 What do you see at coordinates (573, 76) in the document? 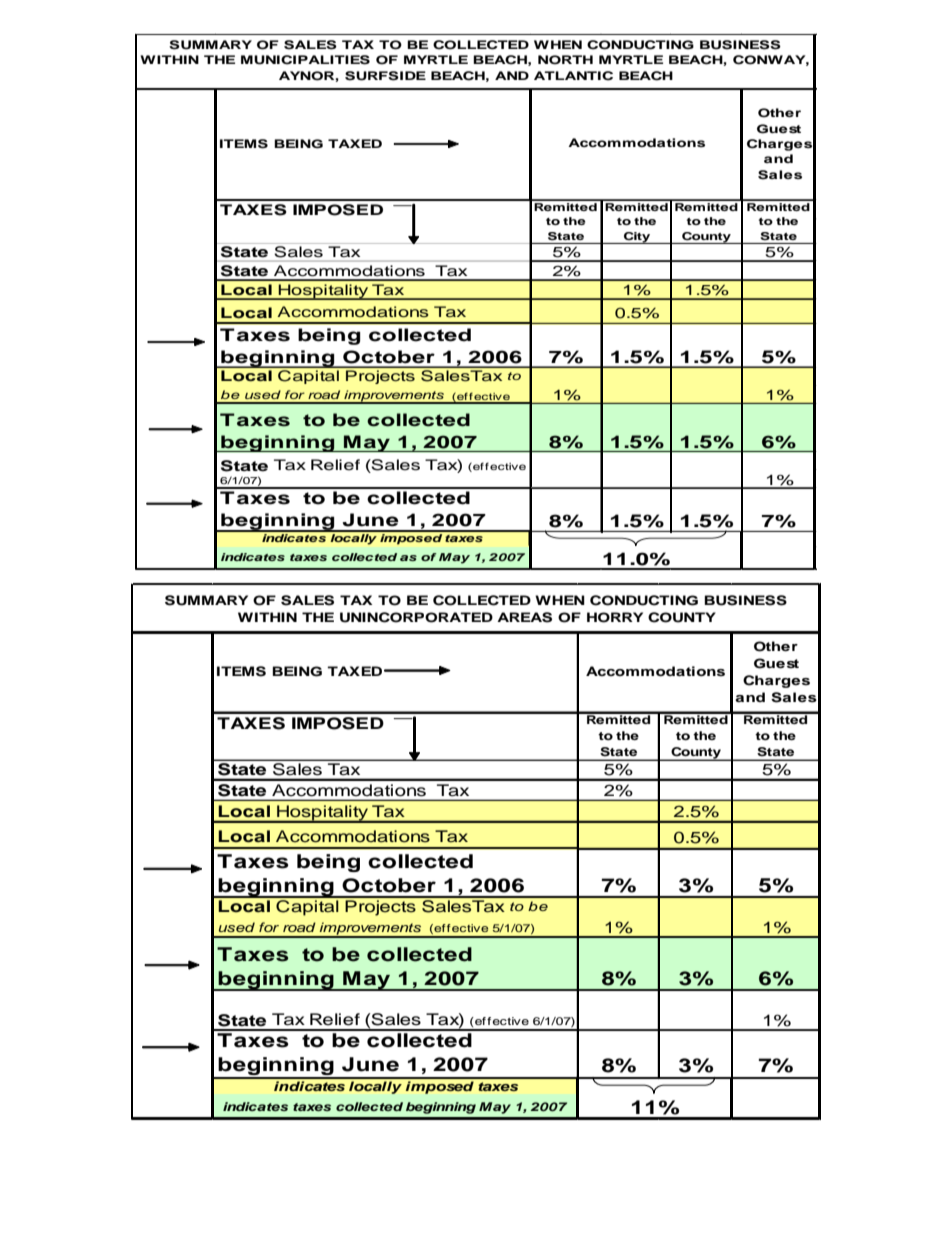
I see `ATLANTIC` at bounding box center [573, 76].
